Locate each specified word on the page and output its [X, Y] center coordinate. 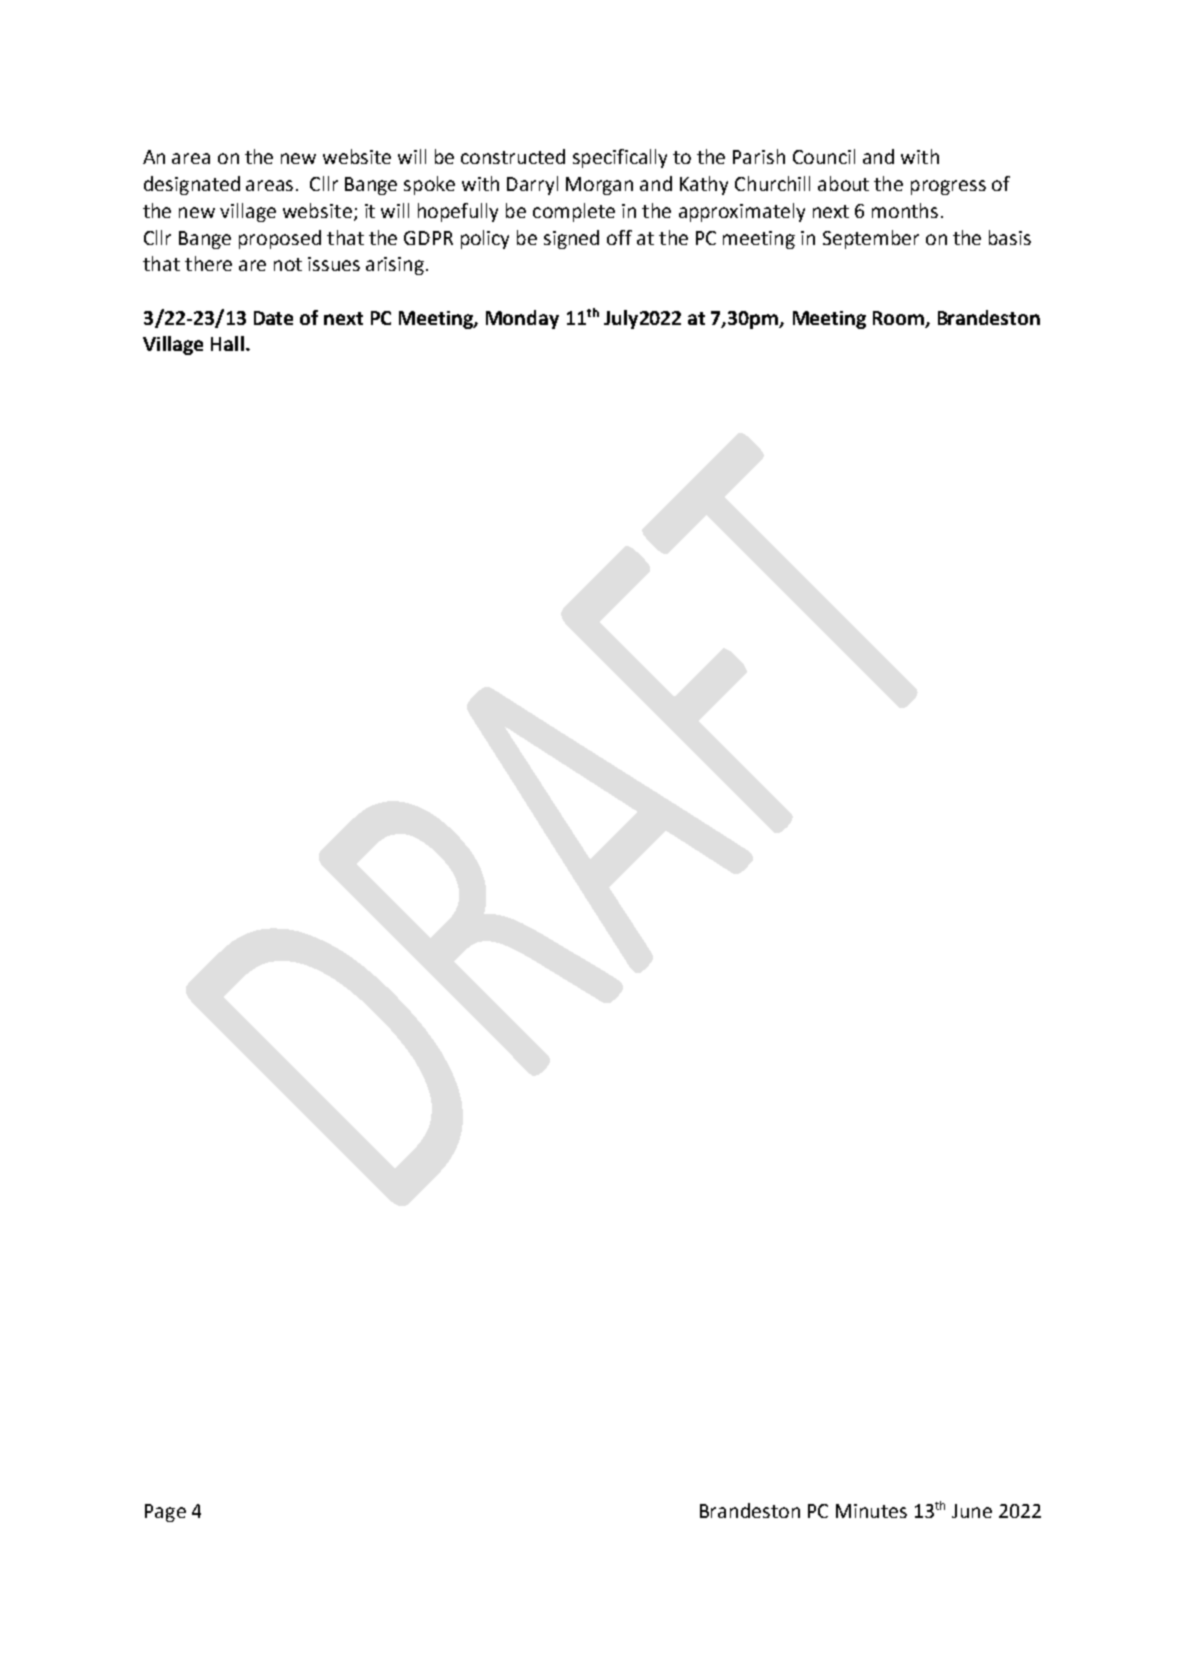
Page [165, 1513]
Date [273, 318]
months [905, 210]
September [871, 239]
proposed [280, 239]
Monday [522, 319]
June [972, 1511]
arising [395, 266]
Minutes [871, 1511]
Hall [227, 343]
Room [900, 319]
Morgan [599, 186]
